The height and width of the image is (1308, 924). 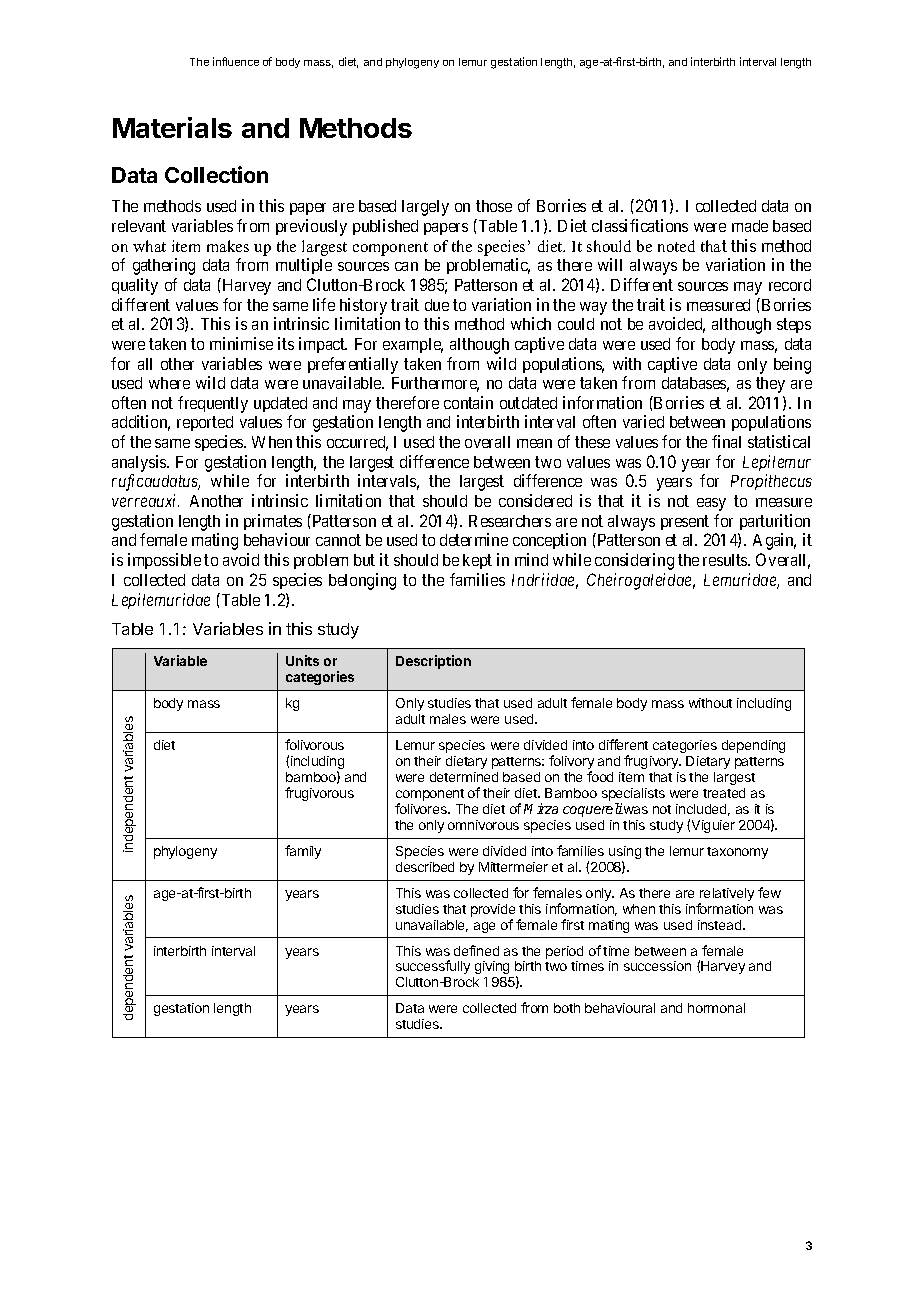 What do you see at coordinates (770, 385) in the image?
I see `they` at bounding box center [770, 385].
